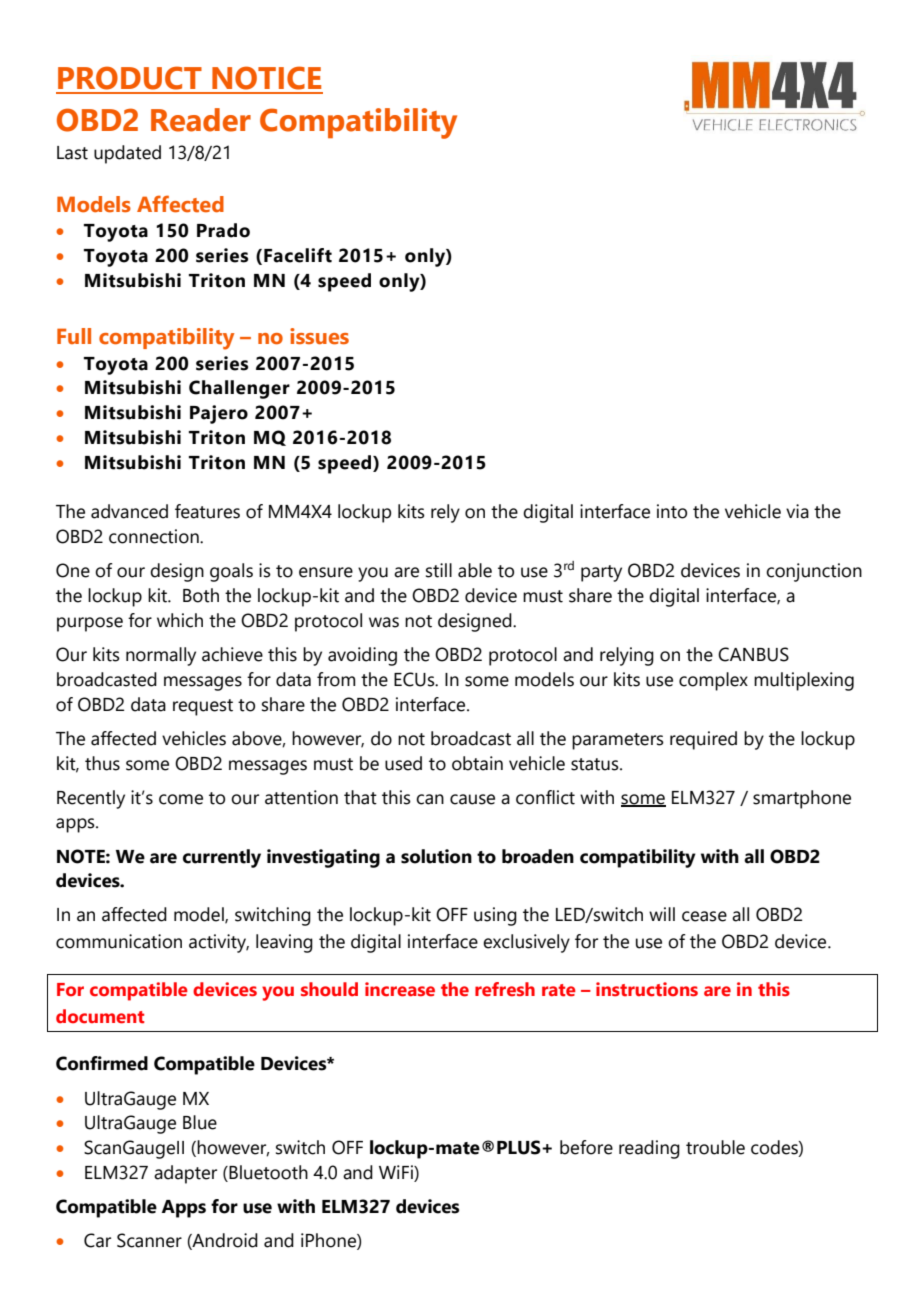 The height and width of the page is (1308, 924). Describe the element at coordinates (149, 1240) in the page. I see `Scanner` at that location.
